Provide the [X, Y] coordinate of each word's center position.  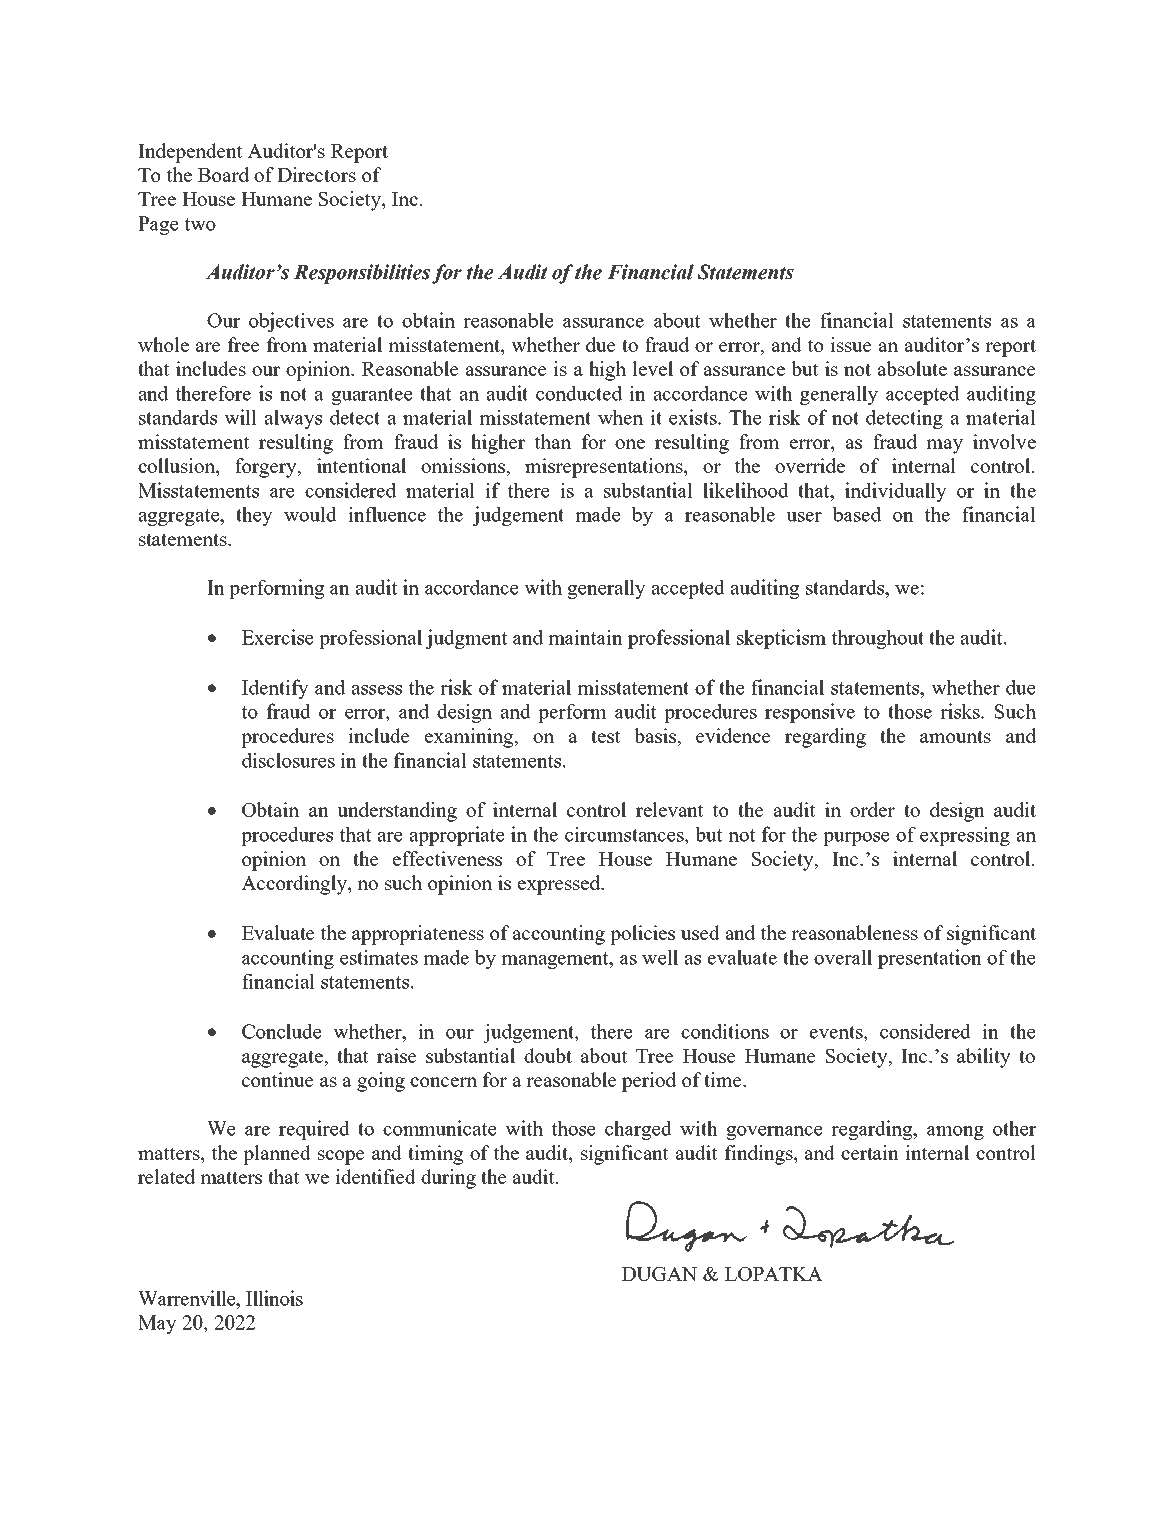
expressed [560, 885]
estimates [379, 957]
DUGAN [659, 1274]
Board [223, 174]
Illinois [274, 1298]
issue [850, 344]
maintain [585, 637]
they [254, 516]
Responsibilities [362, 274]
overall [843, 957]
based [857, 514]
